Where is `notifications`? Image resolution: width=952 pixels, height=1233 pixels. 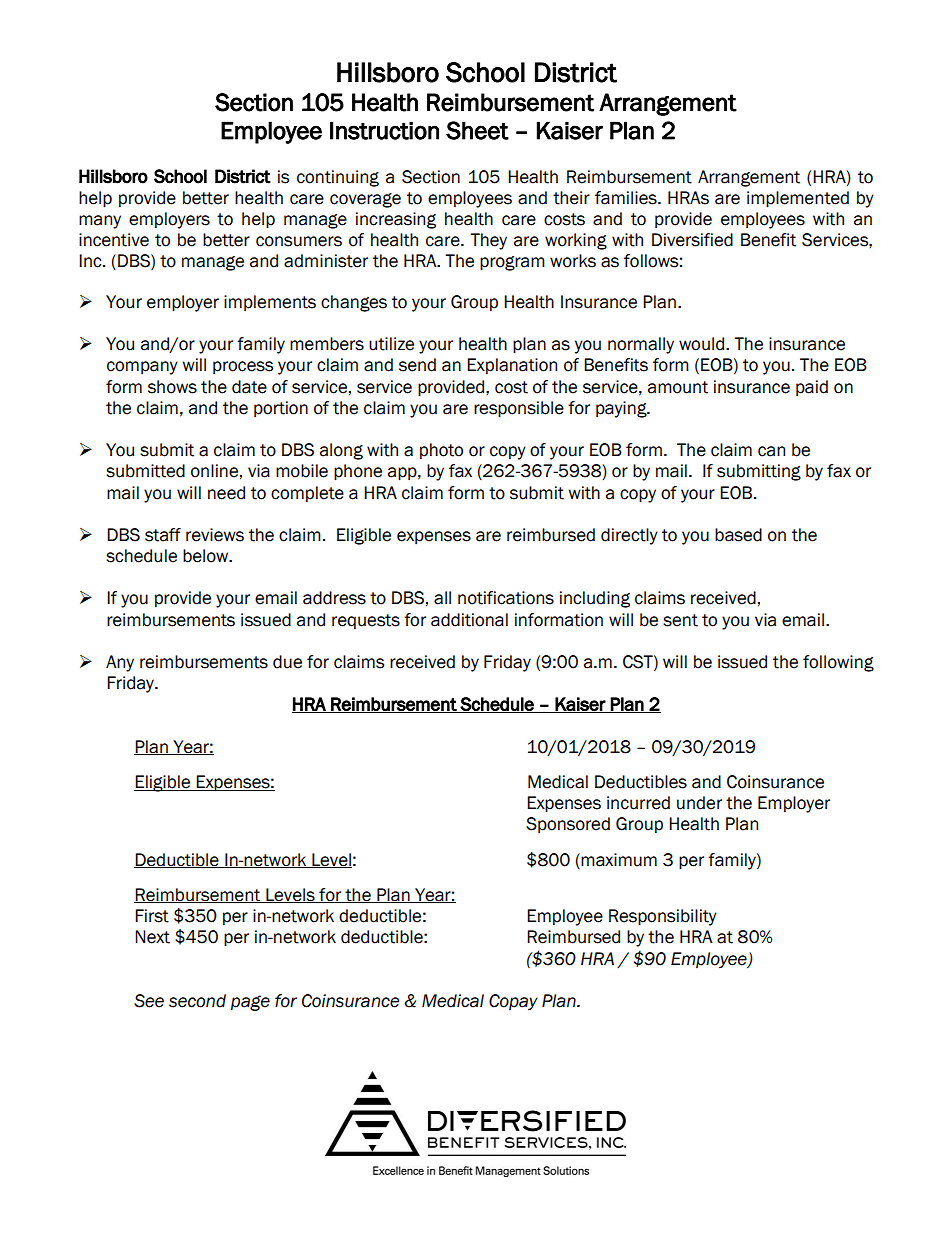 notifications is located at coordinates (506, 598).
